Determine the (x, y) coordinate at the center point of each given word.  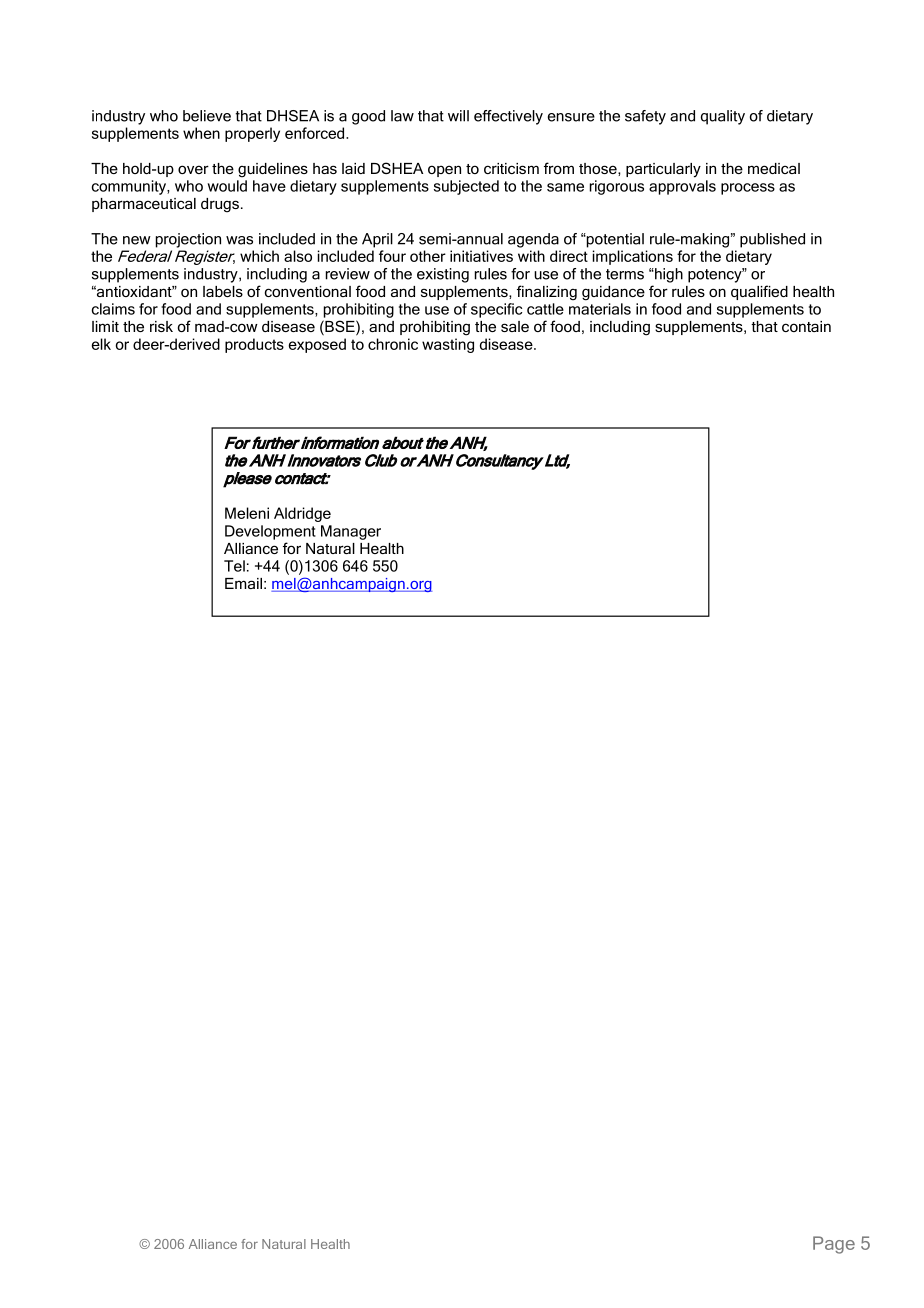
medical (774, 168)
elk (101, 344)
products (254, 345)
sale (515, 326)
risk (161, 326)
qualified (759, 292)
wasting (448, 345)
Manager (351, 532)
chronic (393, 344)
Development (270, 532)
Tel (234, 566)
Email (243, 583)
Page (834, 1245)
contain (806, 326)
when (201, 133)
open (444, 171)
